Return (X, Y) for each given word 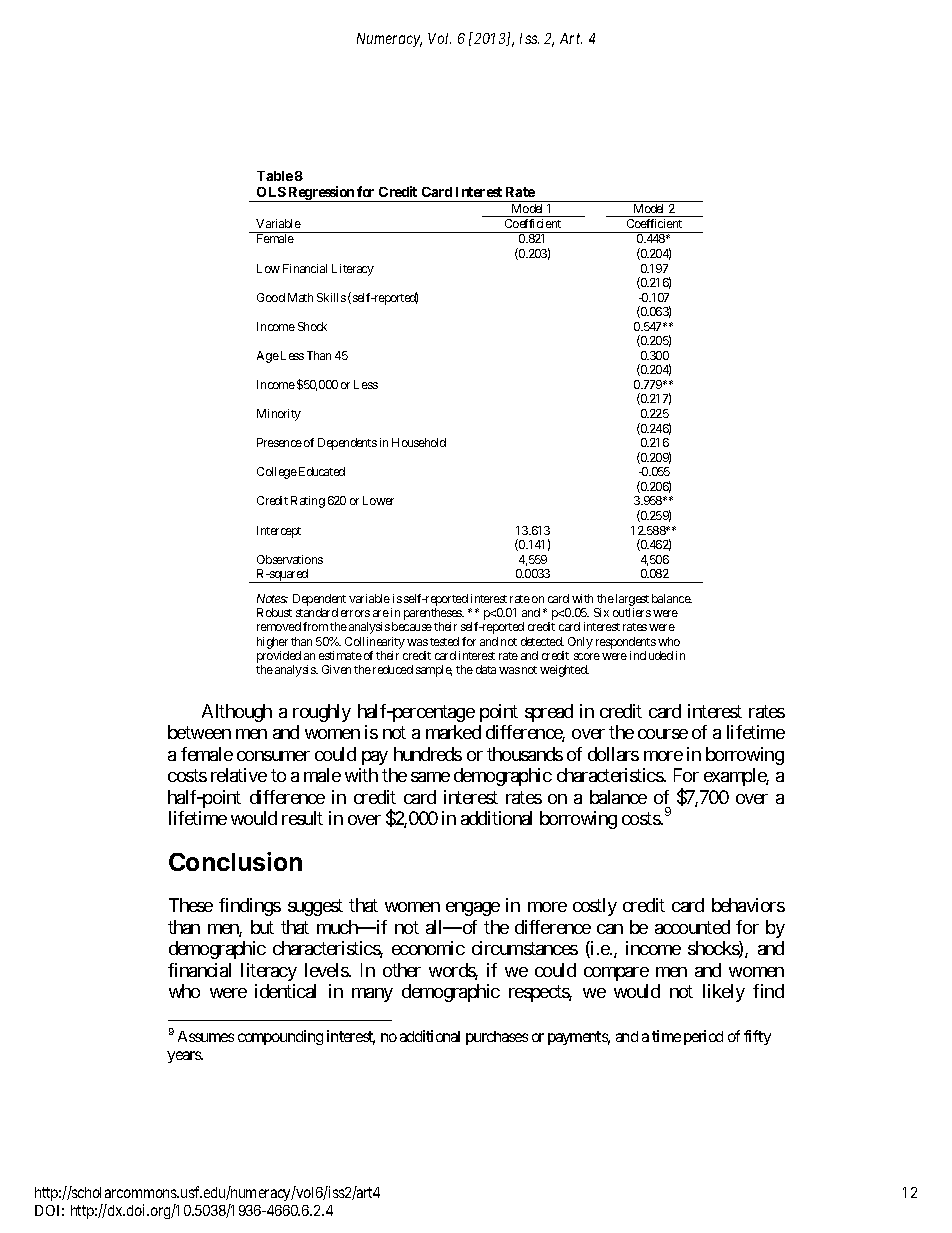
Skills (331, 297)
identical (285, 991)
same (430, 777)
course (663, 734)
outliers (632, 612)
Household (419, 442)
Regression (321, 194)
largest (632, 600)
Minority (279, 415)
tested (444, 641)
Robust (274, 612)
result (302, 818)
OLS (271, 192)
